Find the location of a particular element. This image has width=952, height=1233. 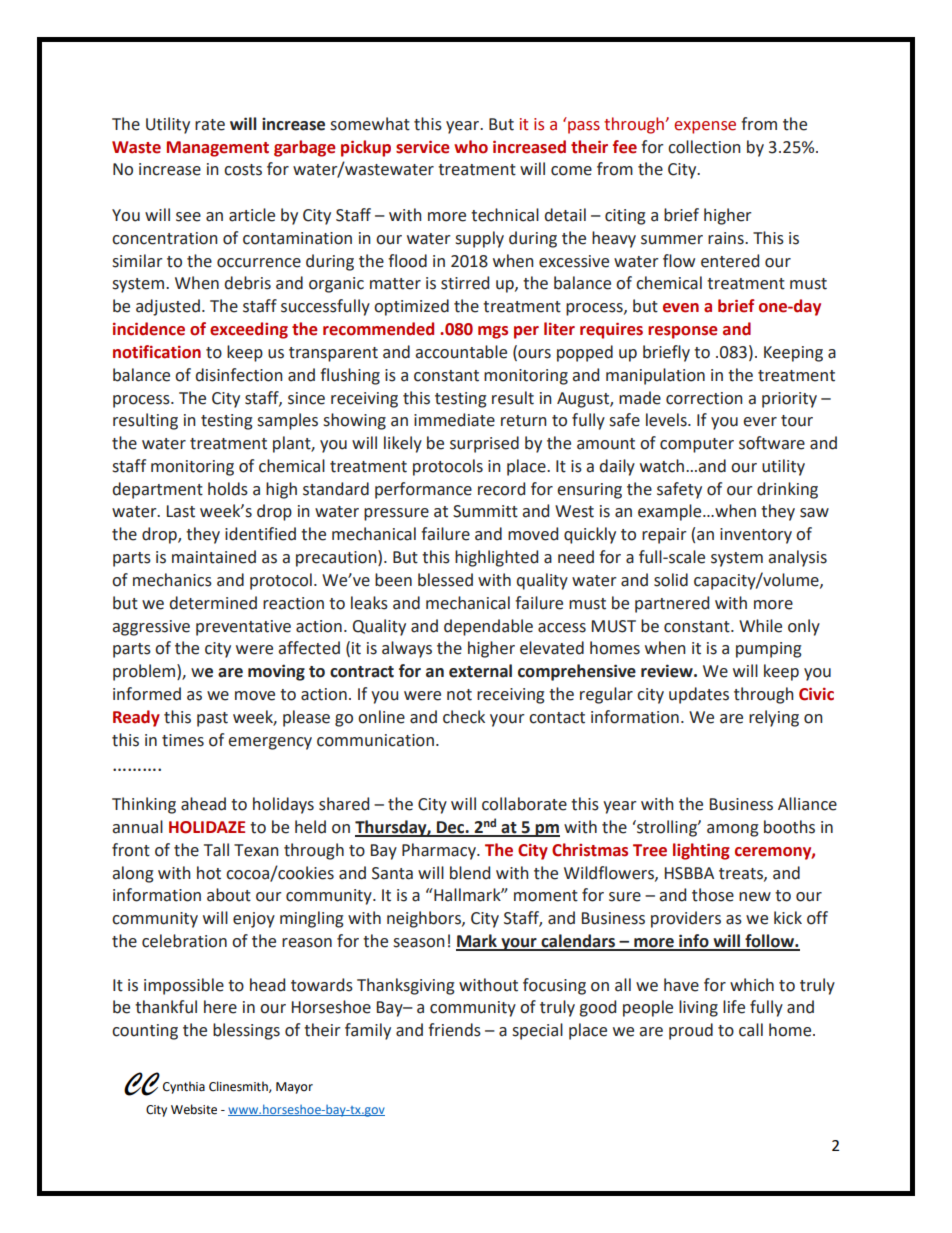

Cynthia is located at coordinates (184, 1087).
